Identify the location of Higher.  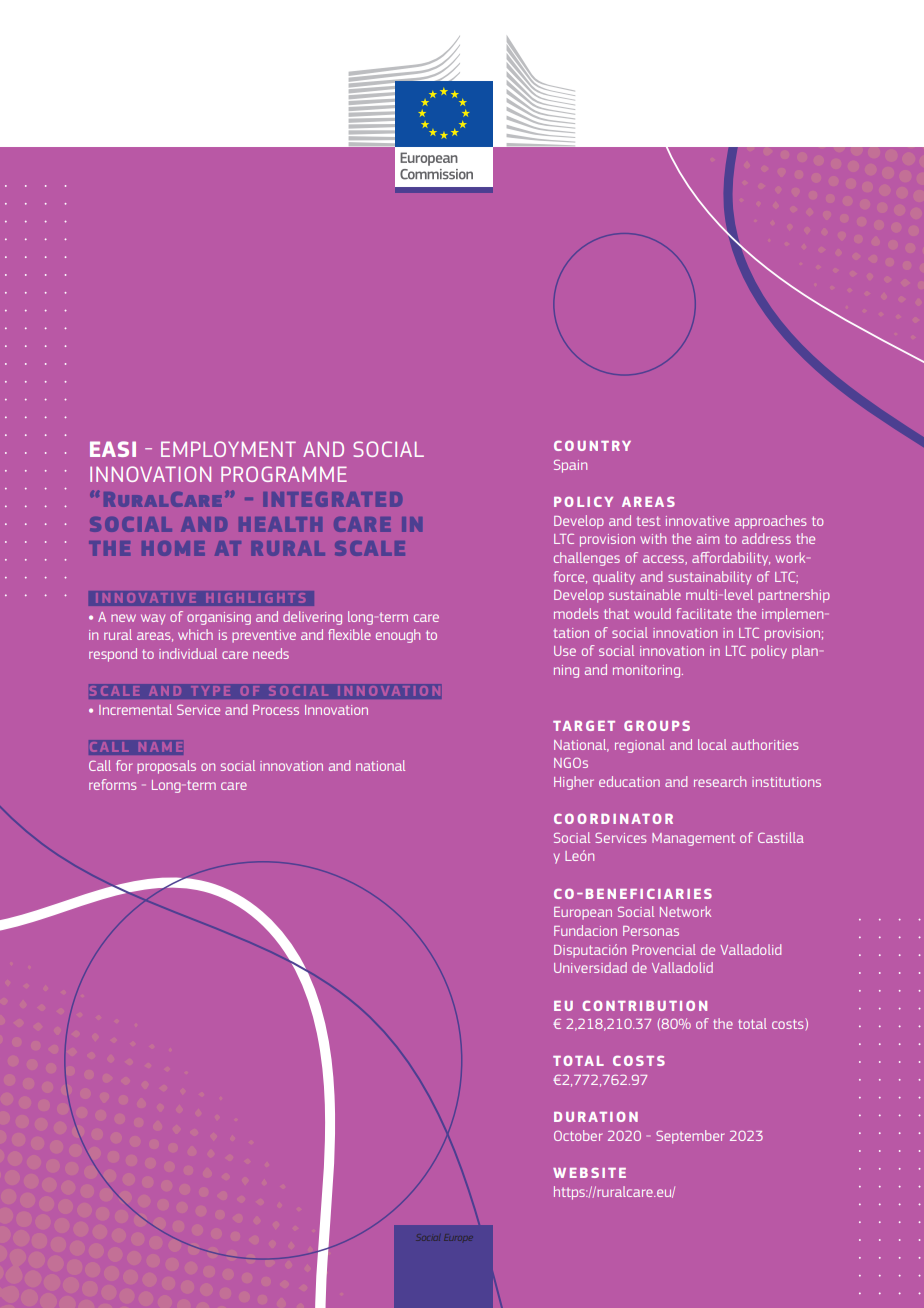
(574, 783).
